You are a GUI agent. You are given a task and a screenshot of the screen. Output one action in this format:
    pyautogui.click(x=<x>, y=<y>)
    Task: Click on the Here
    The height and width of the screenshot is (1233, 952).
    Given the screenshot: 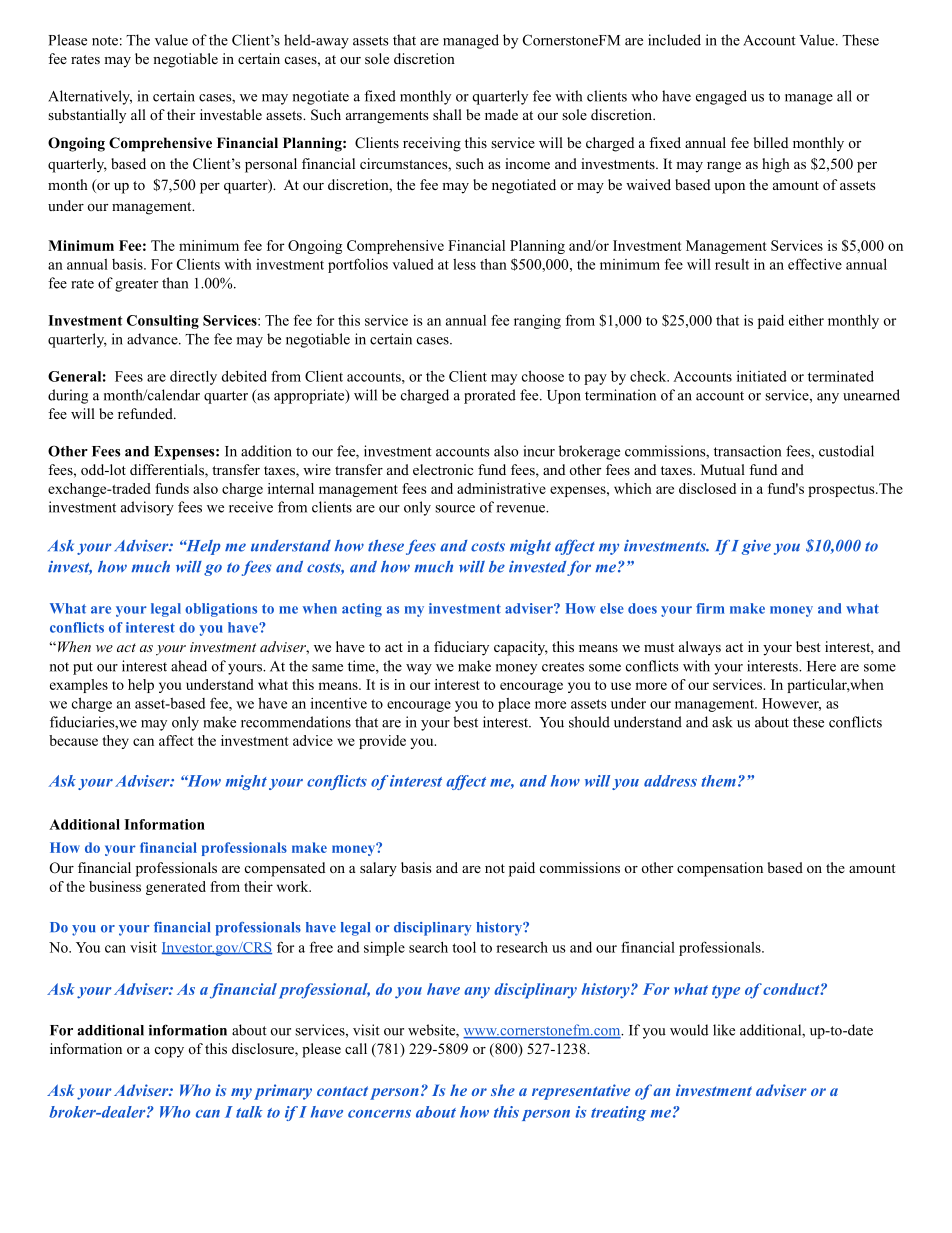 What is the action you would take?
    pyautogui.click(x=821, y=666)
